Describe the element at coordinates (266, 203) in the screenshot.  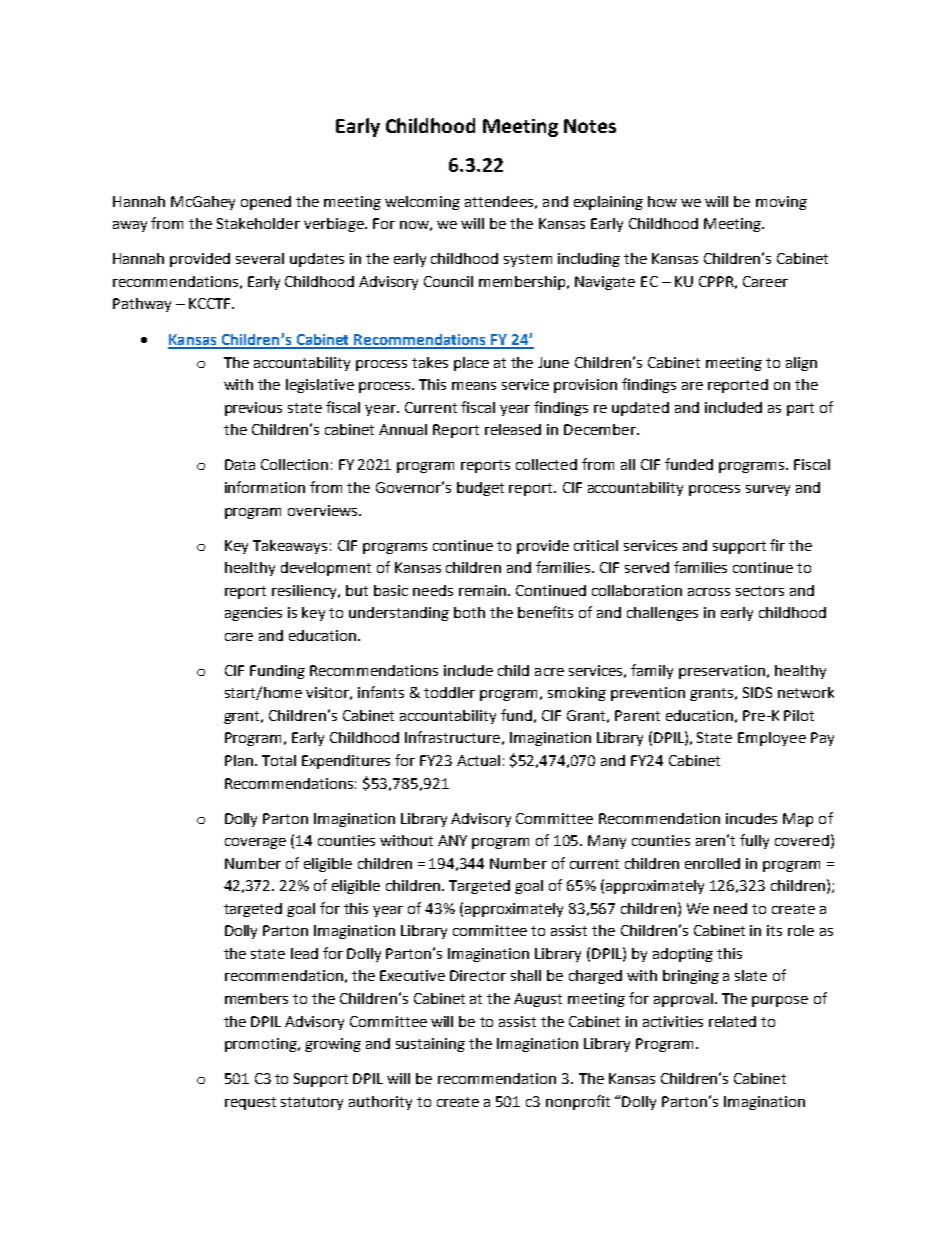
I see `opened` at that location.
